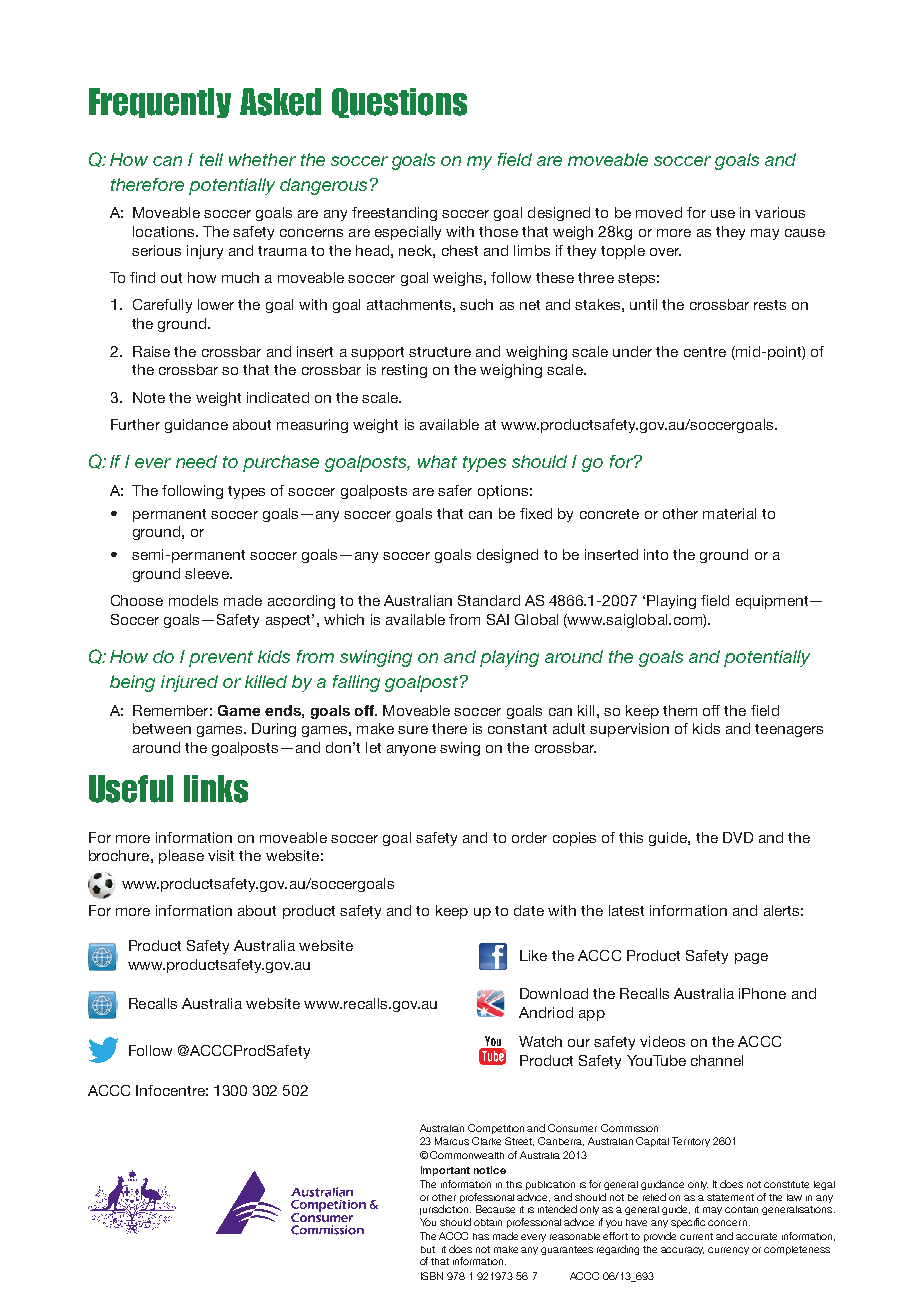 This screenshot has height=1308, width=924. What do you see at coordinates (428, 1249) in the screenshot?
I see `but` at bounding box center [428, 1249].
